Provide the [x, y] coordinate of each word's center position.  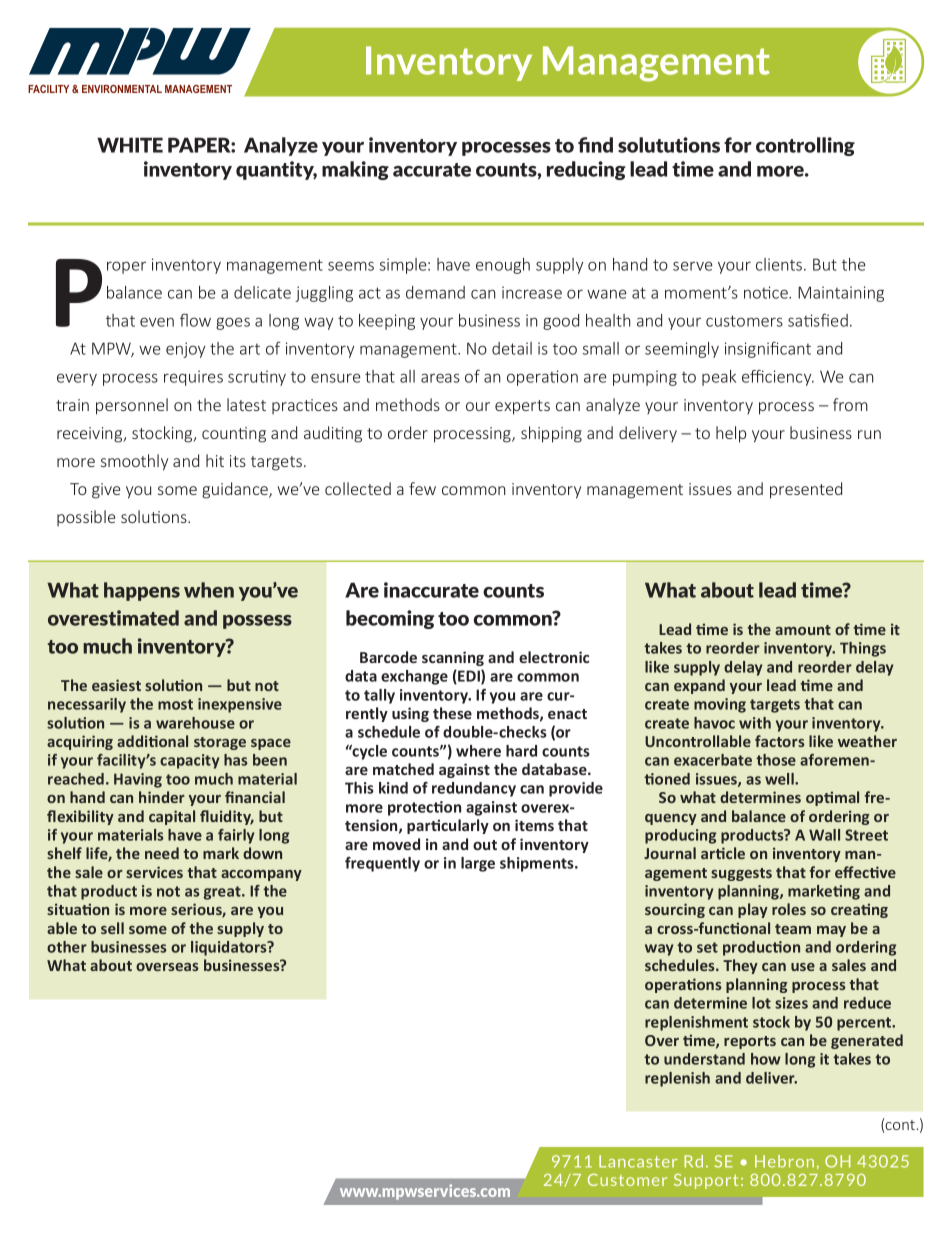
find [595, 145]
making [355, 170]
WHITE [130, 145]
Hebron [784, 1161]
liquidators [230, 948]
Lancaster [638, 1161]
